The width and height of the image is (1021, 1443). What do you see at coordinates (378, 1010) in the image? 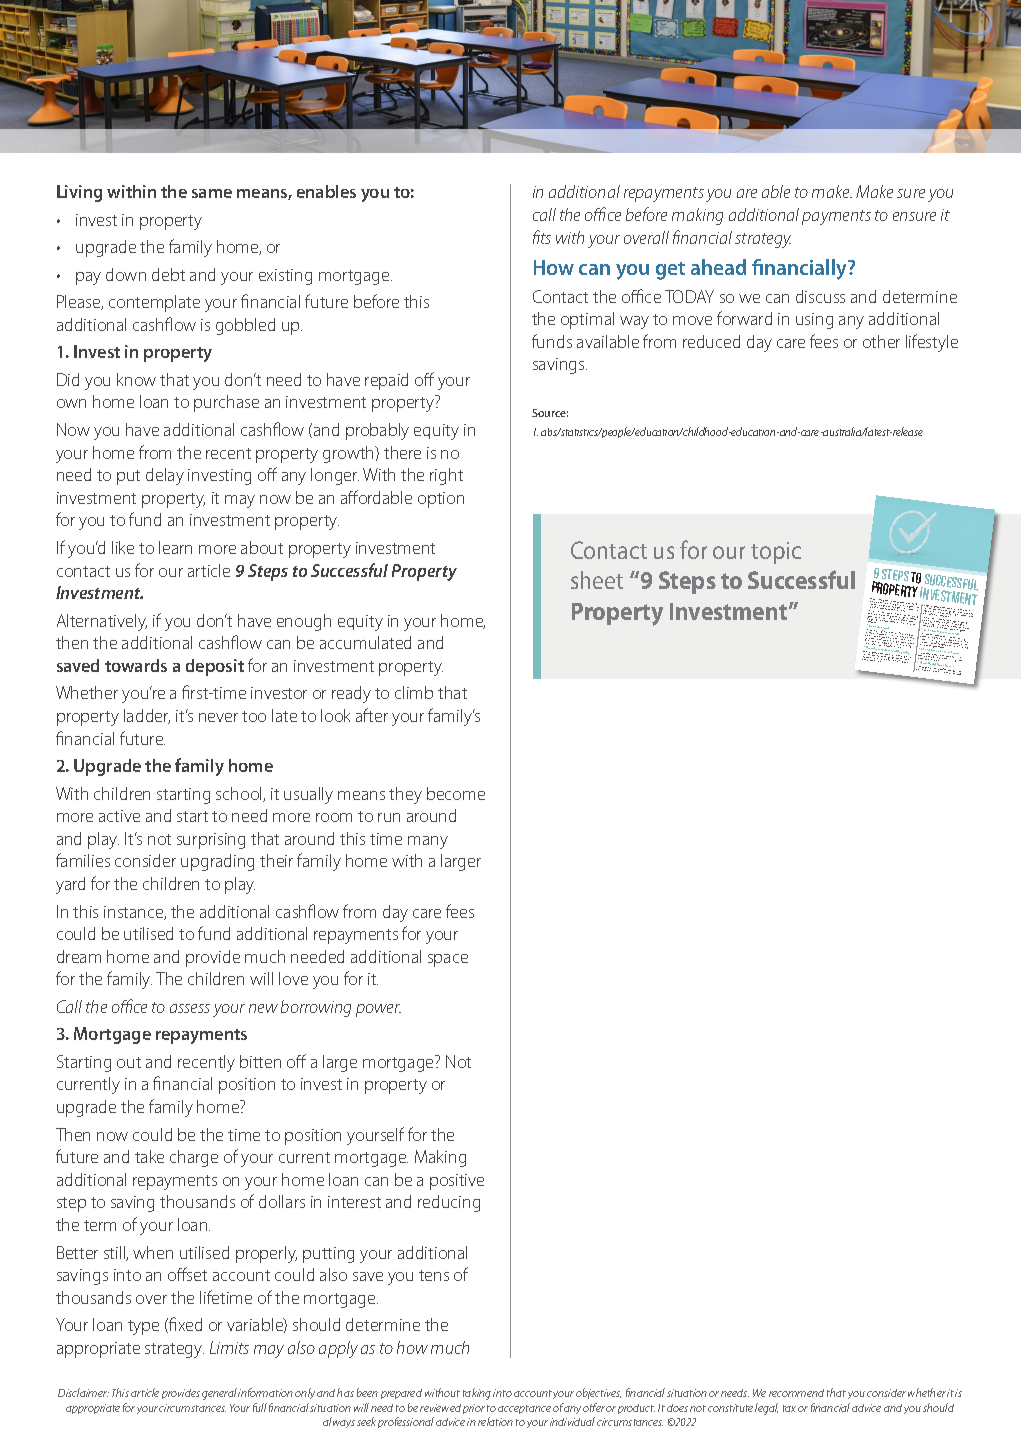
I see `power` at bounding box center [378, 1010].
